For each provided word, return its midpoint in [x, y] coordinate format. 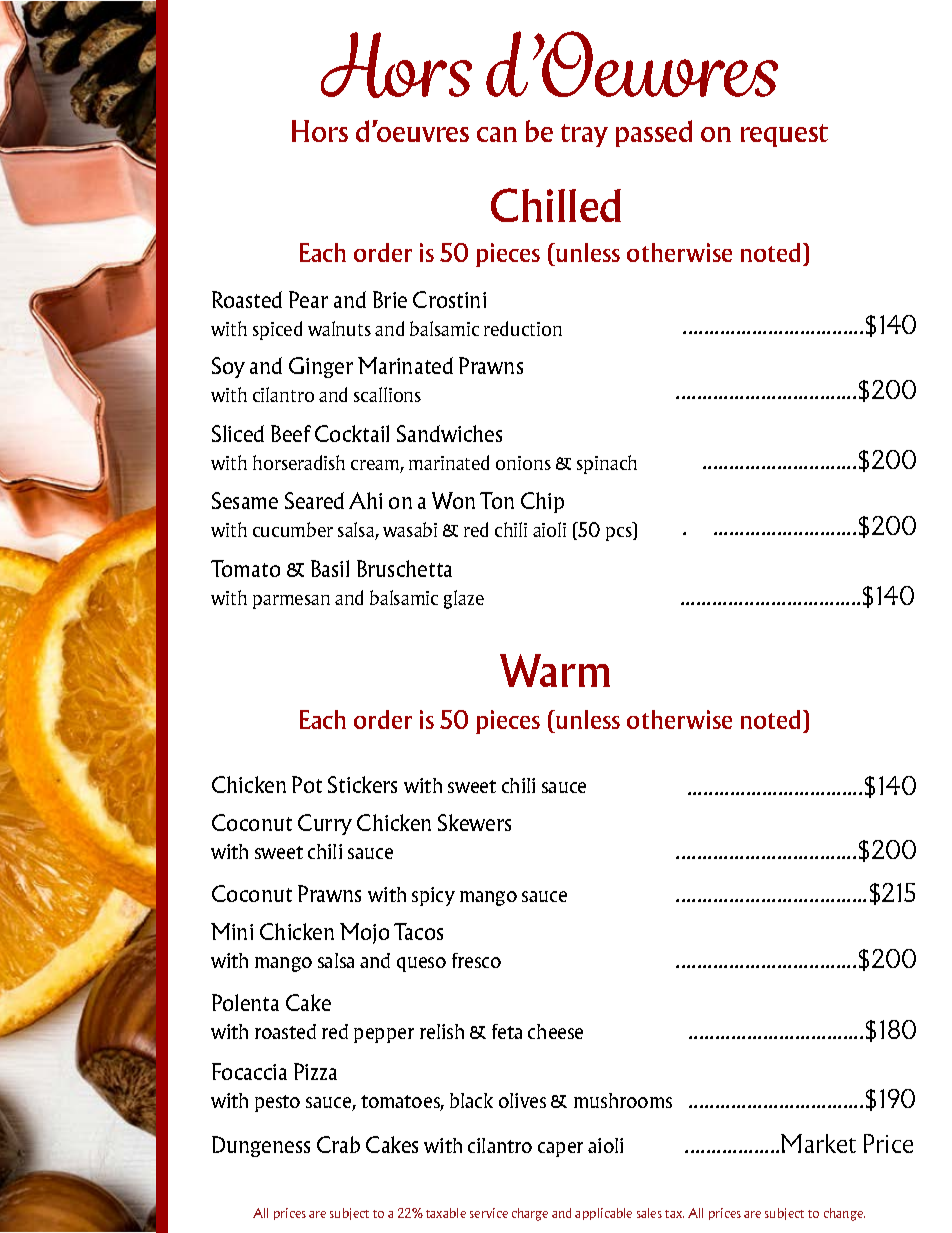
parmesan [291, 602]
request [784, 135]
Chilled [556, 205]
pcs [620, 534]
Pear [308, 299]
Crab [338, 1144]
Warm [555, 670]
